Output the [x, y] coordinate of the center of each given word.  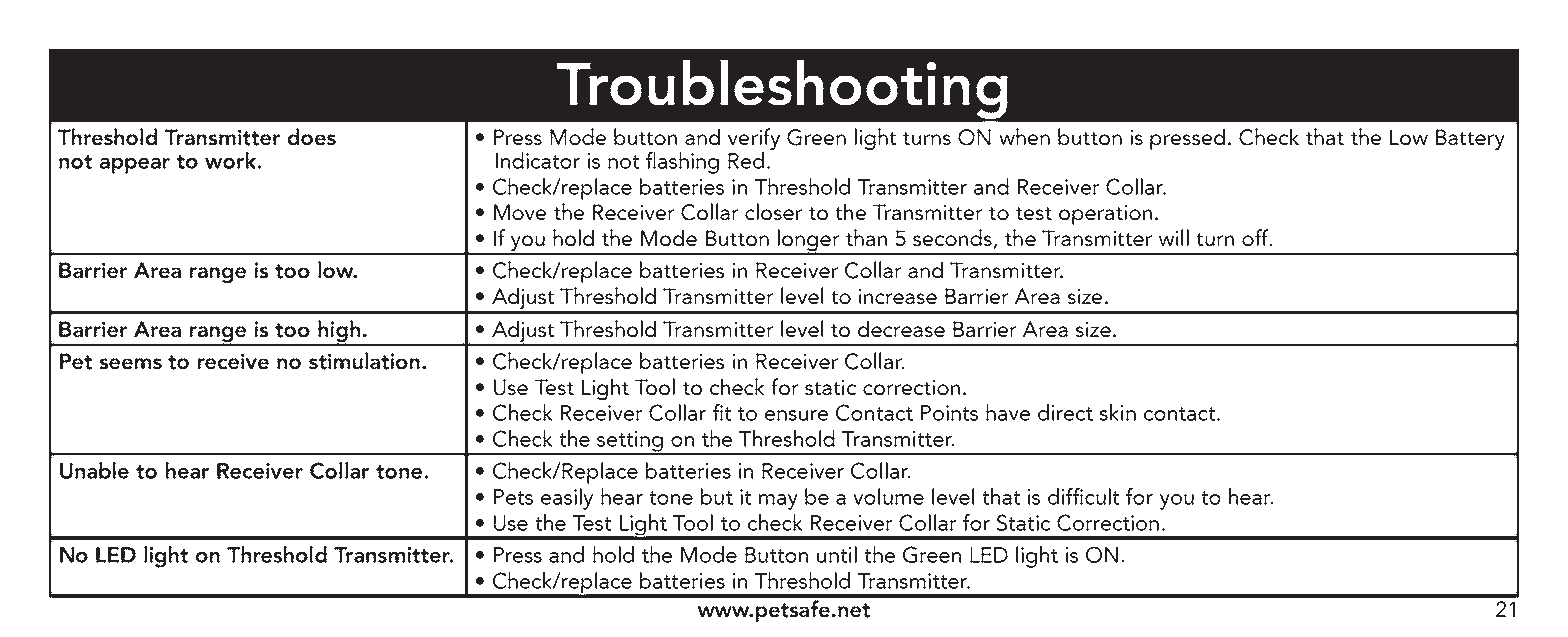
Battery [1470, 139]
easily [567, 499]
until [837, 554]
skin [1117, 412]
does [312, 137]
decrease [901, 329]
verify [754, 139]
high [339, 332]
